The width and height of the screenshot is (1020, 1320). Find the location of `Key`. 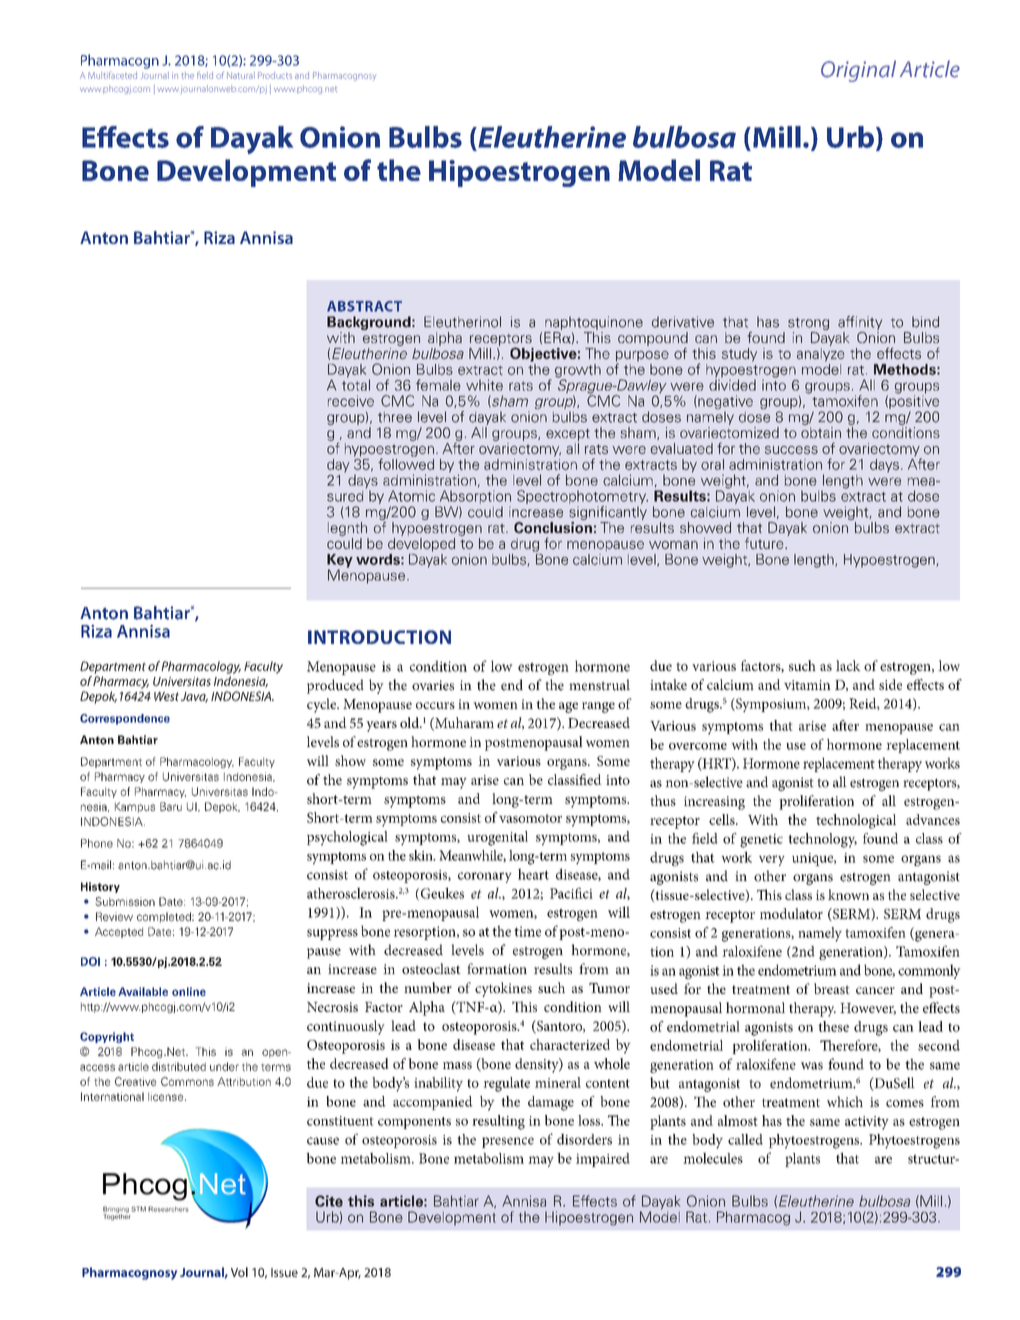

Key is located at coordinates (340, 562).
